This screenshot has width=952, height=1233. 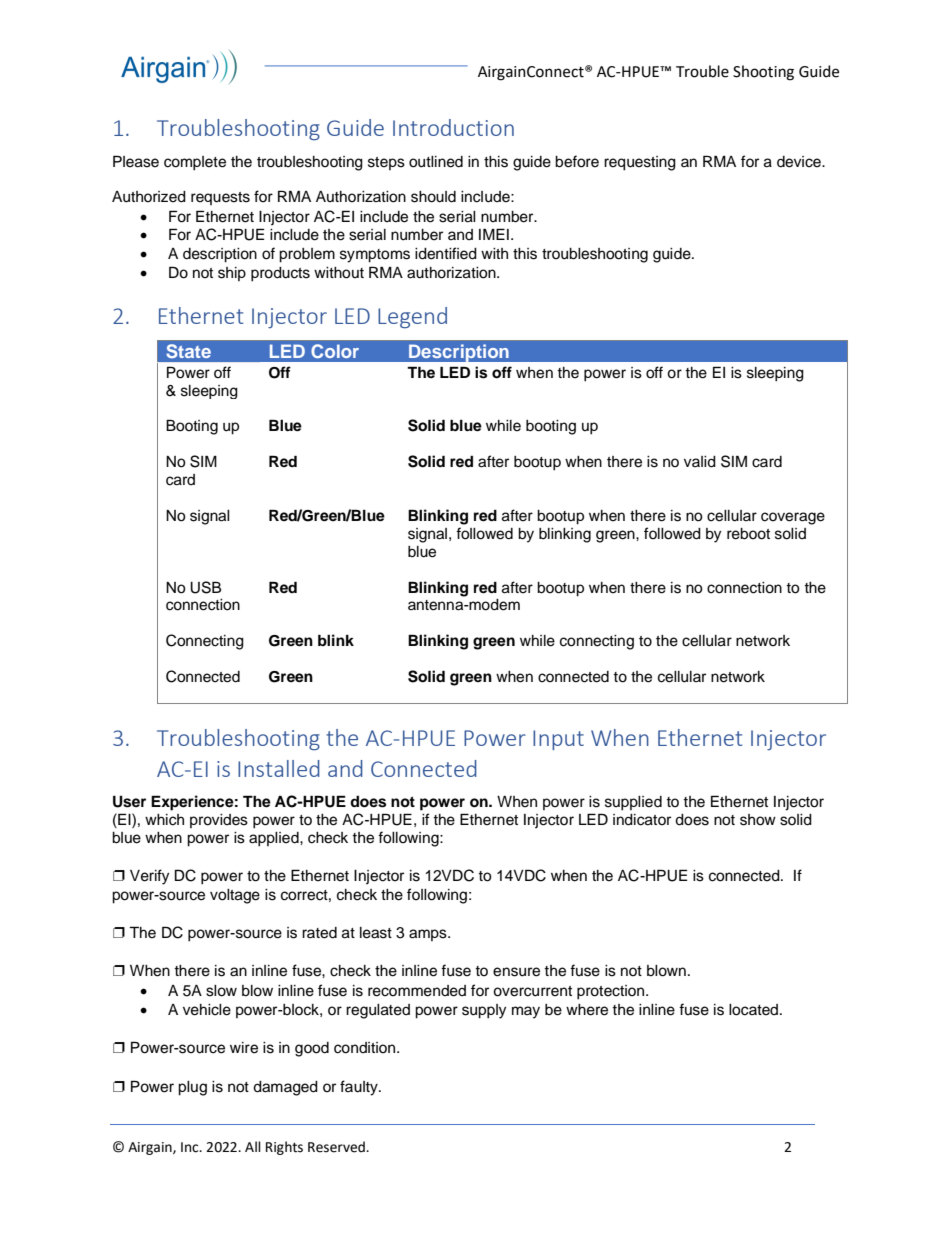 What do you see at coordinates (558, 740) in the screenshot?
I see `Input` at bounding box center [558, 740].
